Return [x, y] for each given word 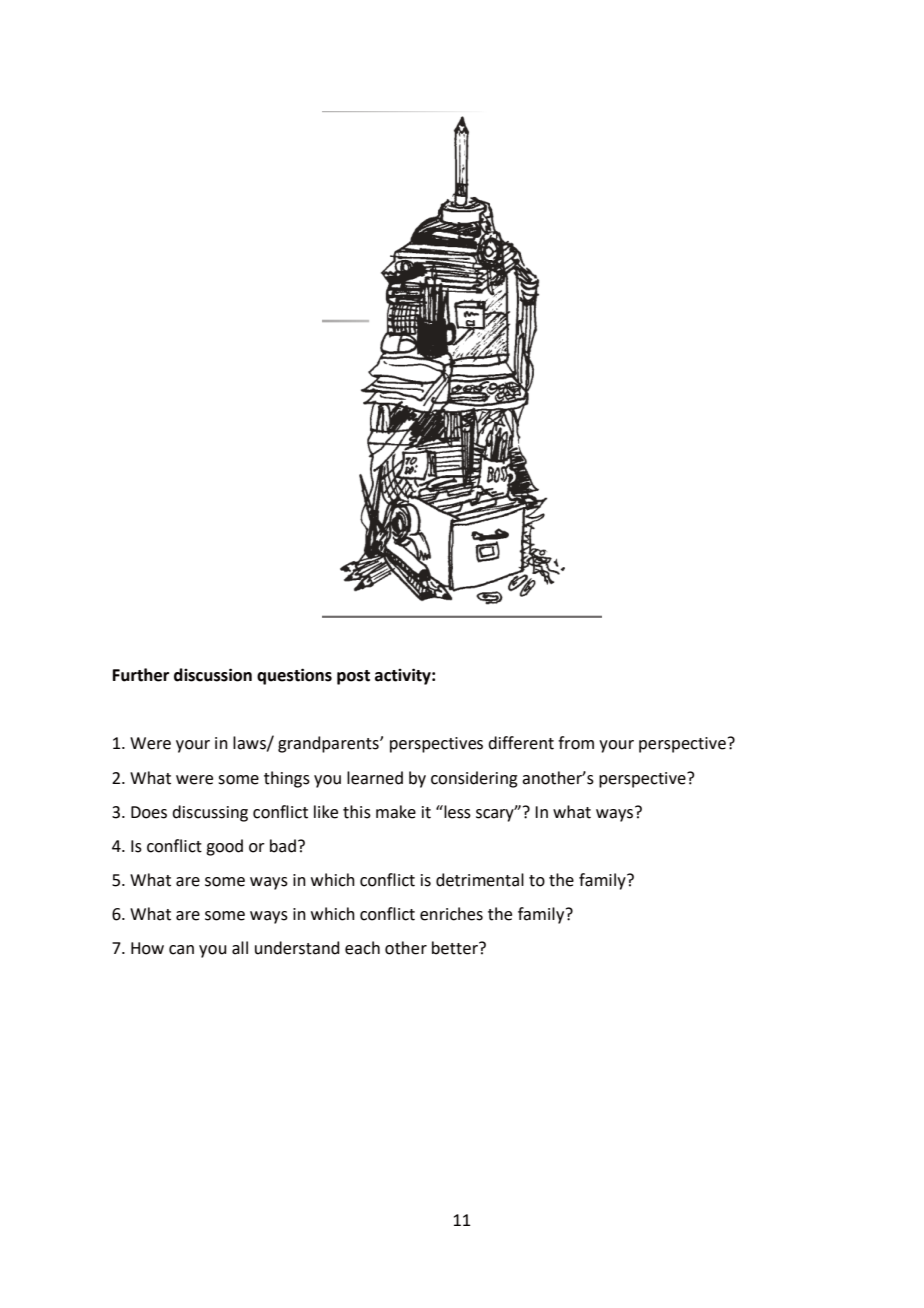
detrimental [480, 880]
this [357, 812]
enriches [451, 914]
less [456, 812]
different [521, 743]
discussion [213, 675]
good [224, 847]
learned [375, 778]
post [353, 677]
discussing [210, 813]
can [181, 950]
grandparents [329, 744]
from [576, 743]
